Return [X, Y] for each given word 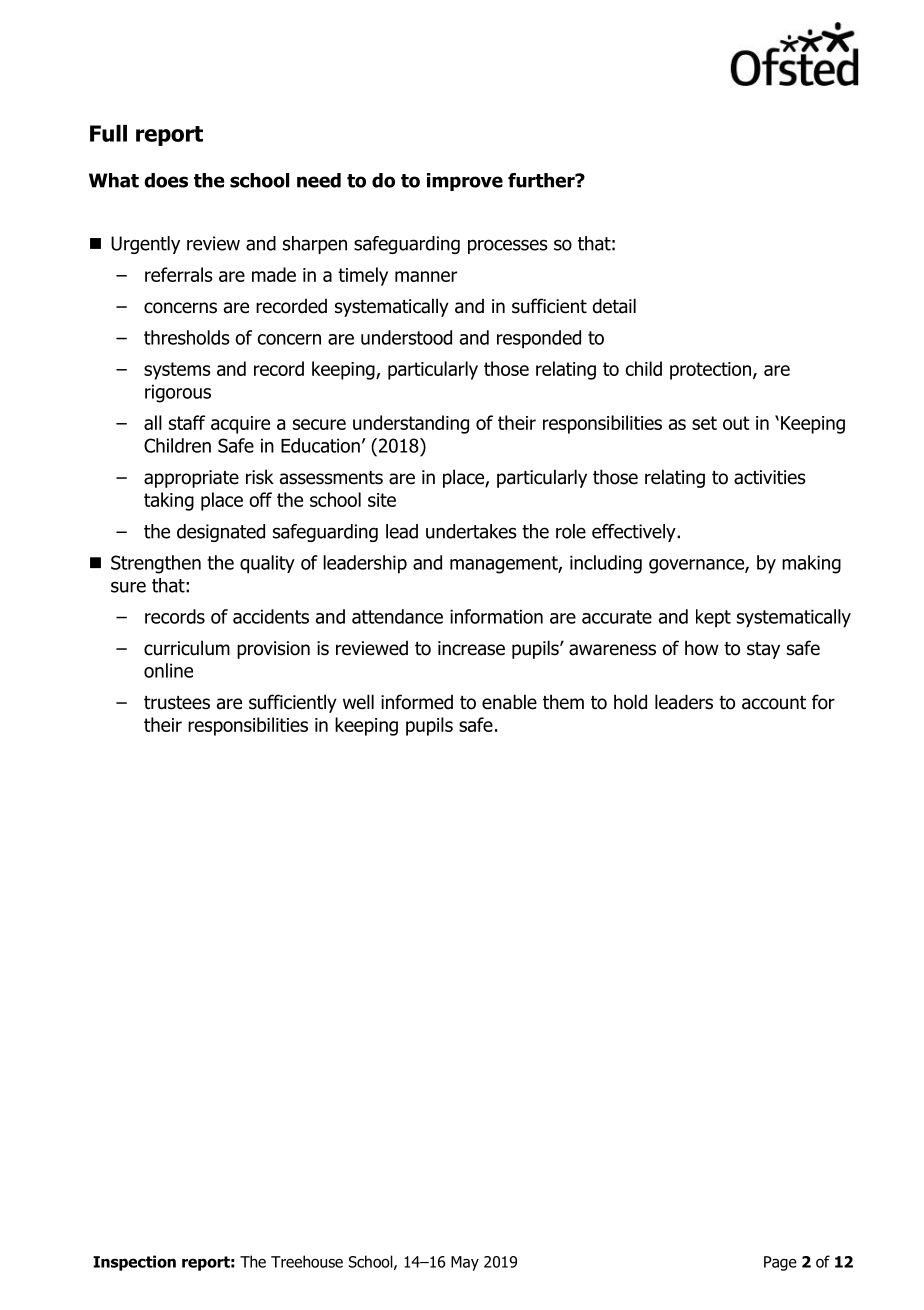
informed [417, 702]
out [736, 423]
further [542, 180]
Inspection [134, 1263]
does [166, 180]
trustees [177, 703]
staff [187, 422]
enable [509, 702]
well [358, 702]
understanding [411, 424]
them [563, 702]
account [774, 703]
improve [465, 182]
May [465, 1263]
